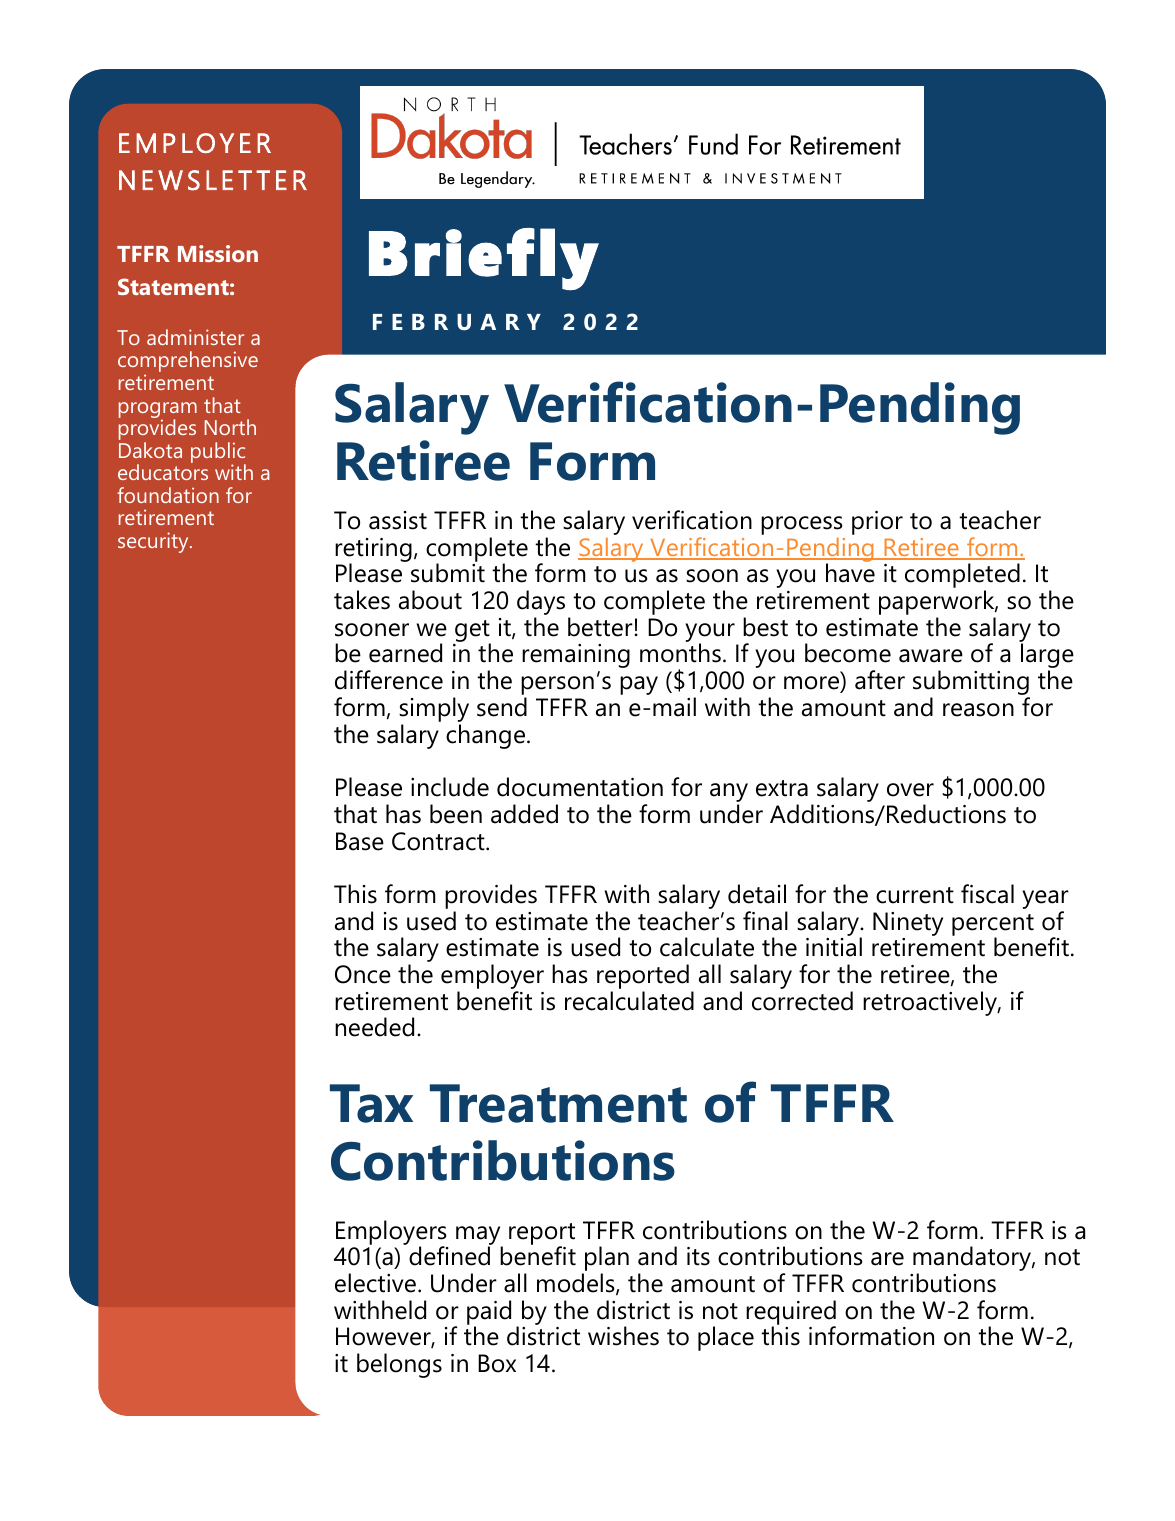  Describe the element at coordinates (910, 790) in the screenshot. I see `over` at that location.
